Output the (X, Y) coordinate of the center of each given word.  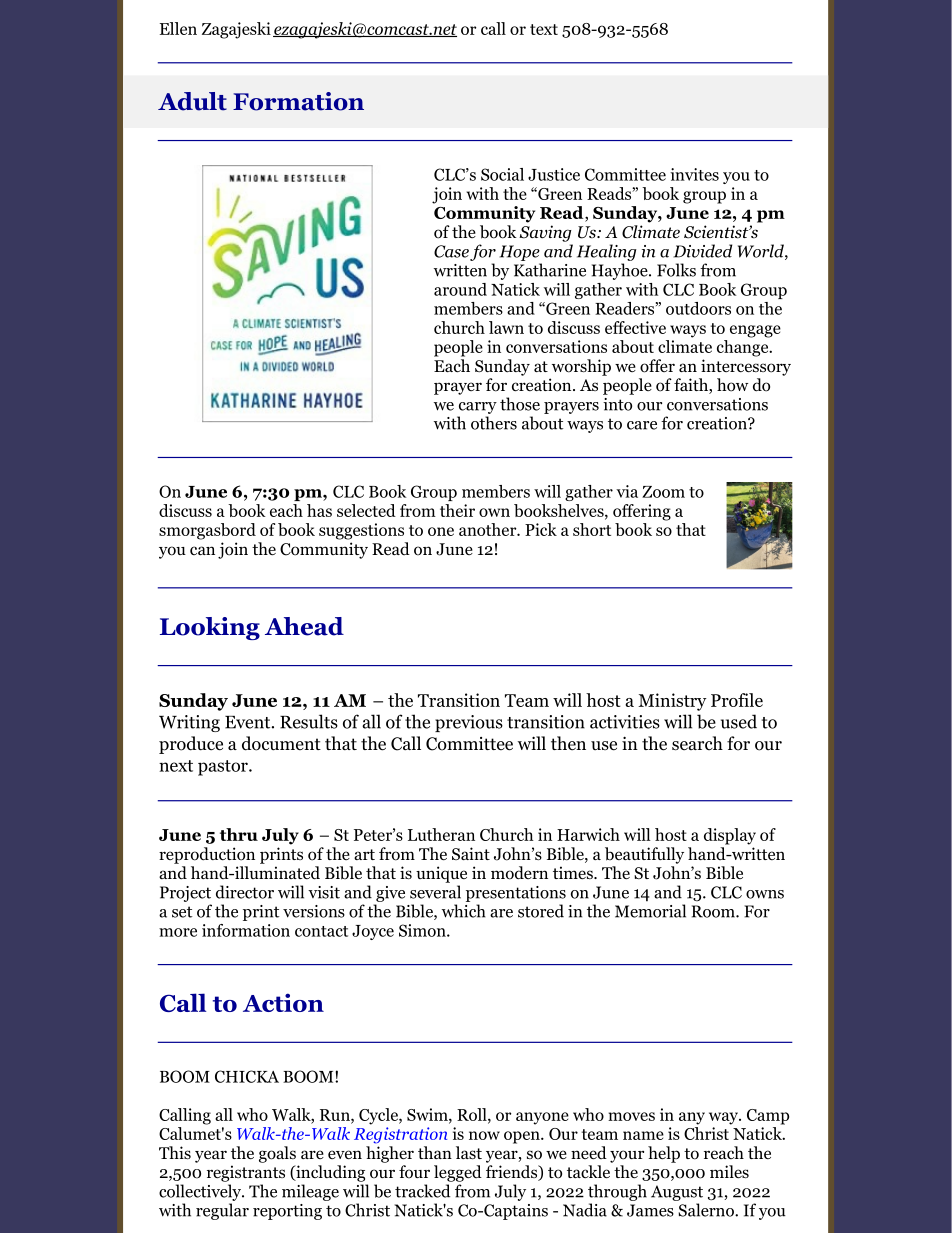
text (544, 29)
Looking (210, 628)
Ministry (672, 702)
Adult (192, 101)
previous (469, 723)
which (464, 911)
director (245, 892)
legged (458, 1173)
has (319, 510)
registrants (246, 1173)
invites (694, 174)
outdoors (698, 308)
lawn (506, 327)
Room (714, 911)
